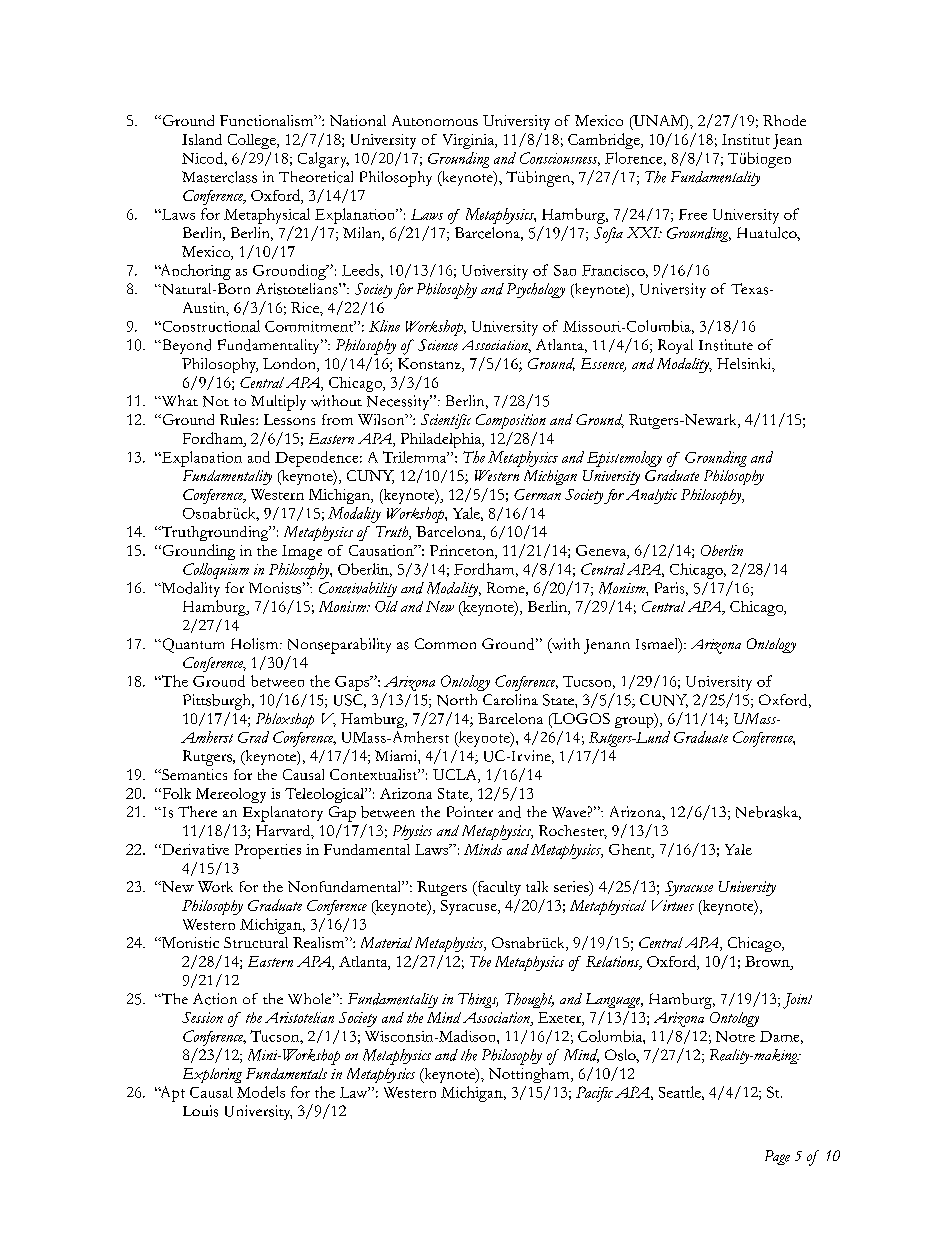 This screenshot has width=952, height=1233. What do you see at coordinates (210, 326) in the screenshot?
I see `Constructional` at bounding box center [210, 326].
